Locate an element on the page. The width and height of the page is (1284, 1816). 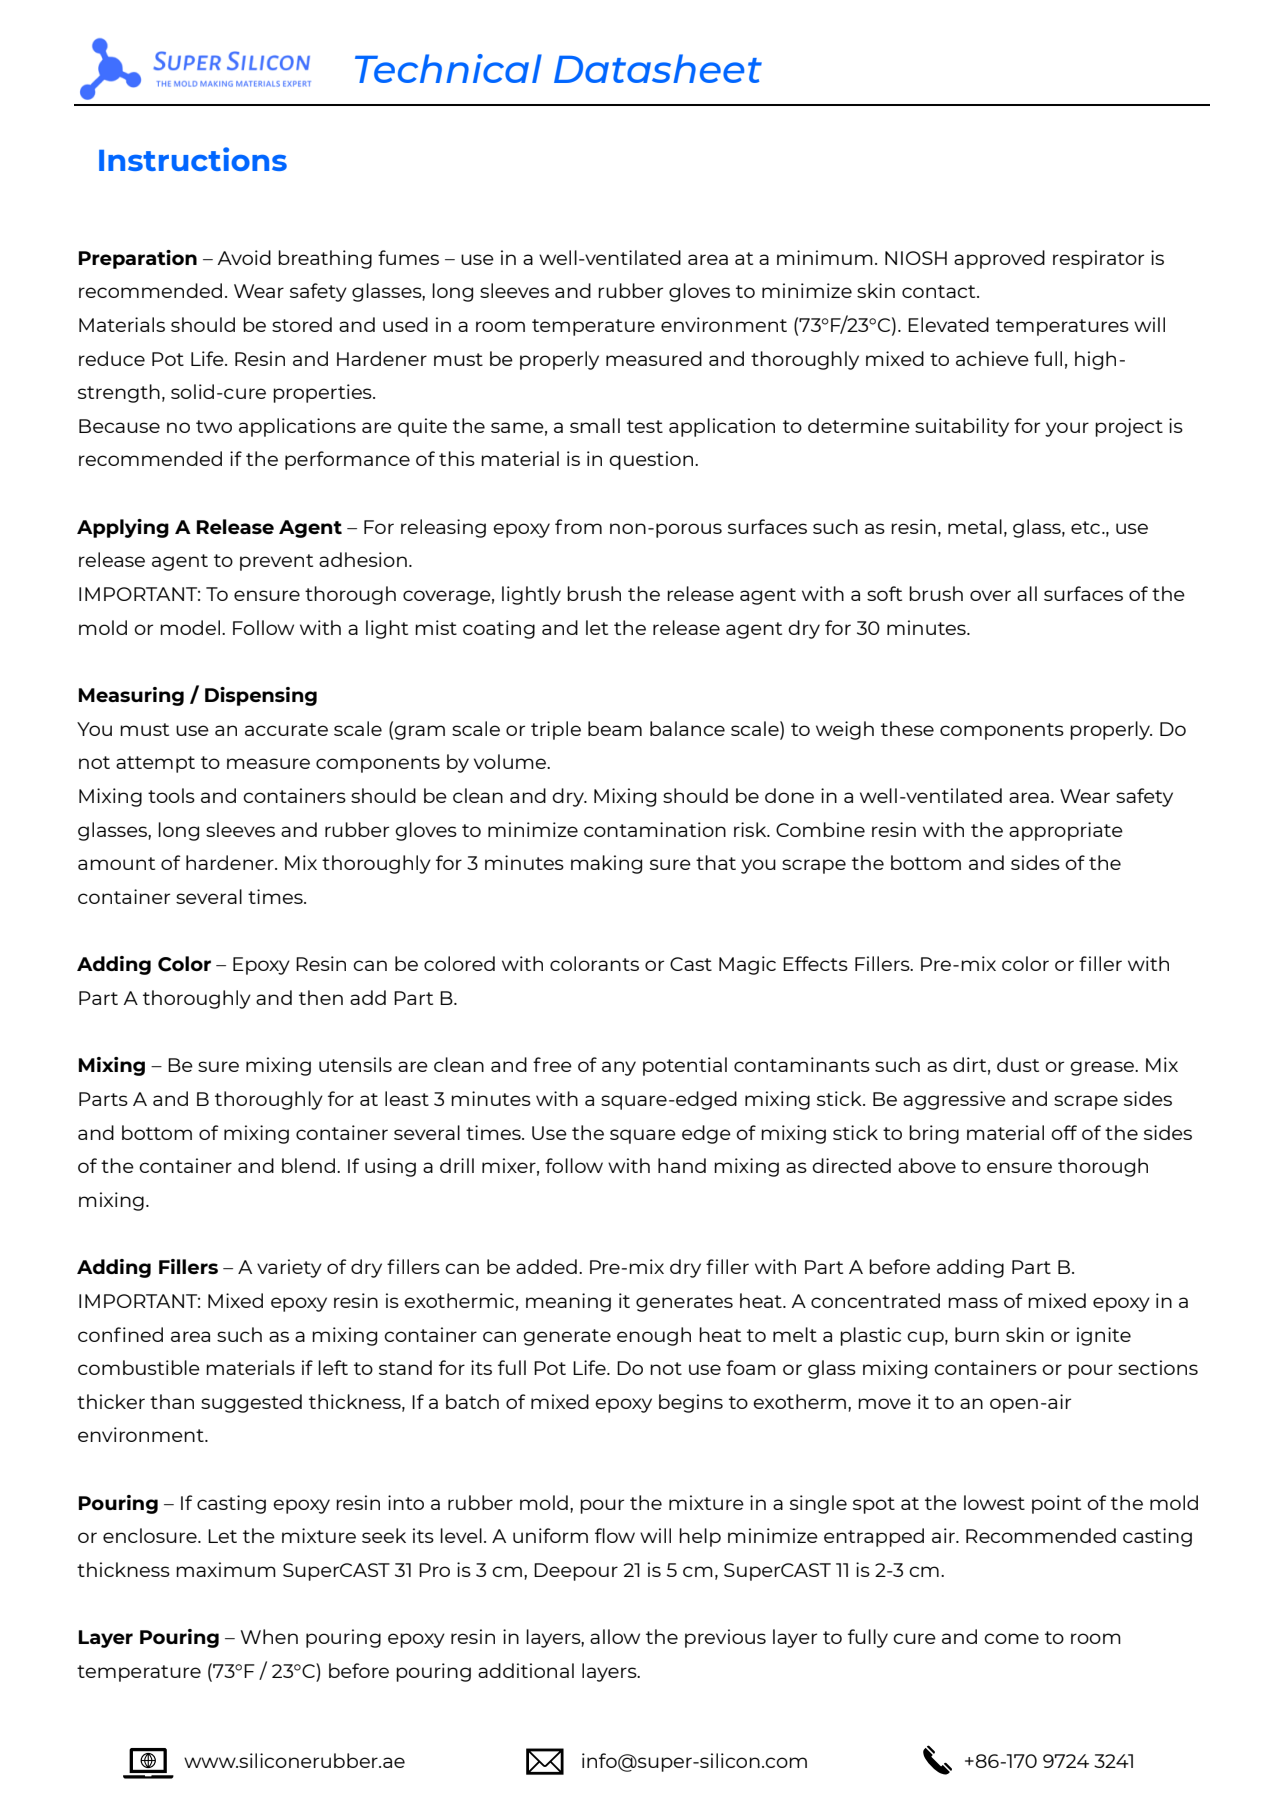
approved is located at coordinates (999, 259).
